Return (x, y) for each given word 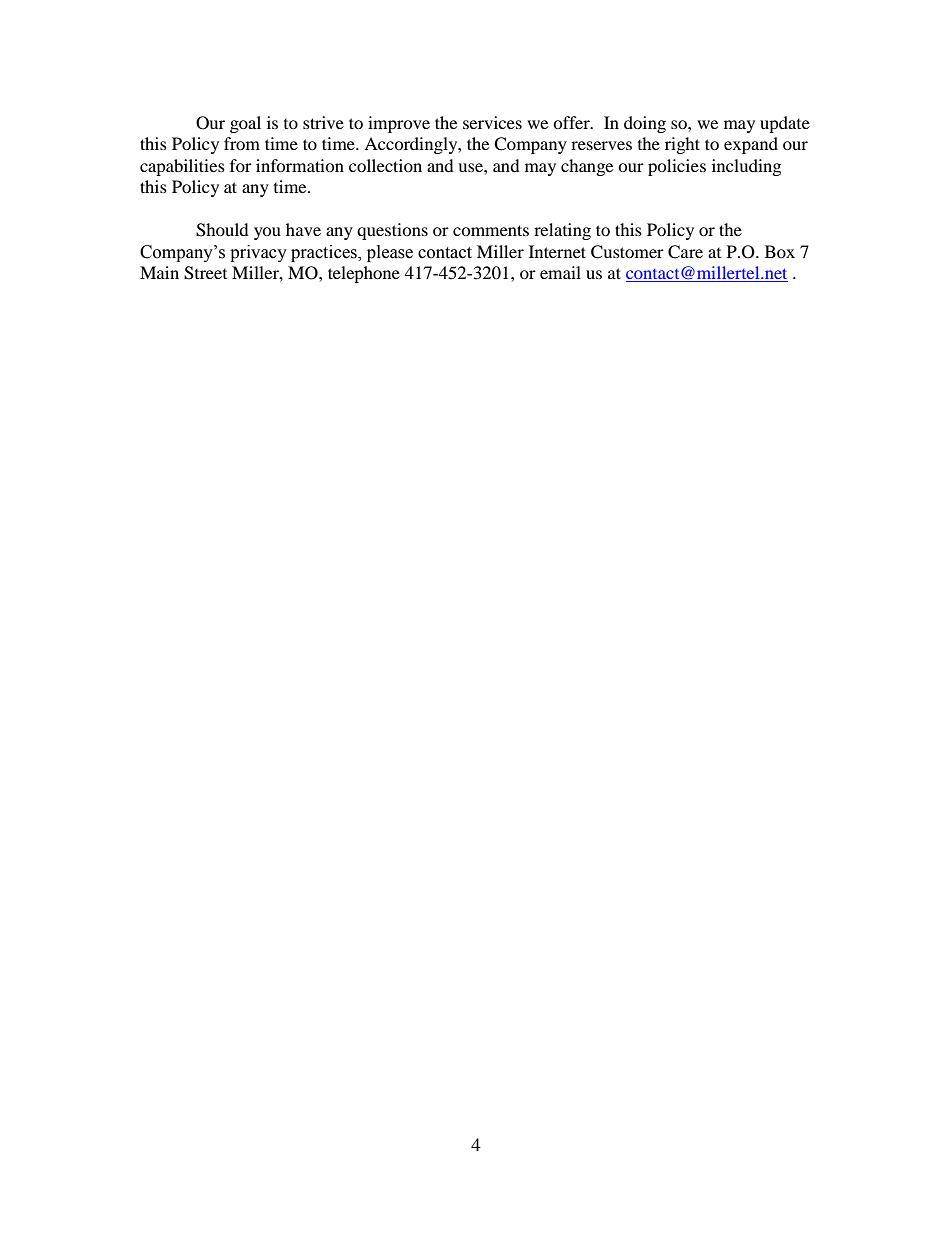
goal (245, 124)
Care (685, 252)
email (560, 272)
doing (645, 124)
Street (205, 273)
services (492, 122)
